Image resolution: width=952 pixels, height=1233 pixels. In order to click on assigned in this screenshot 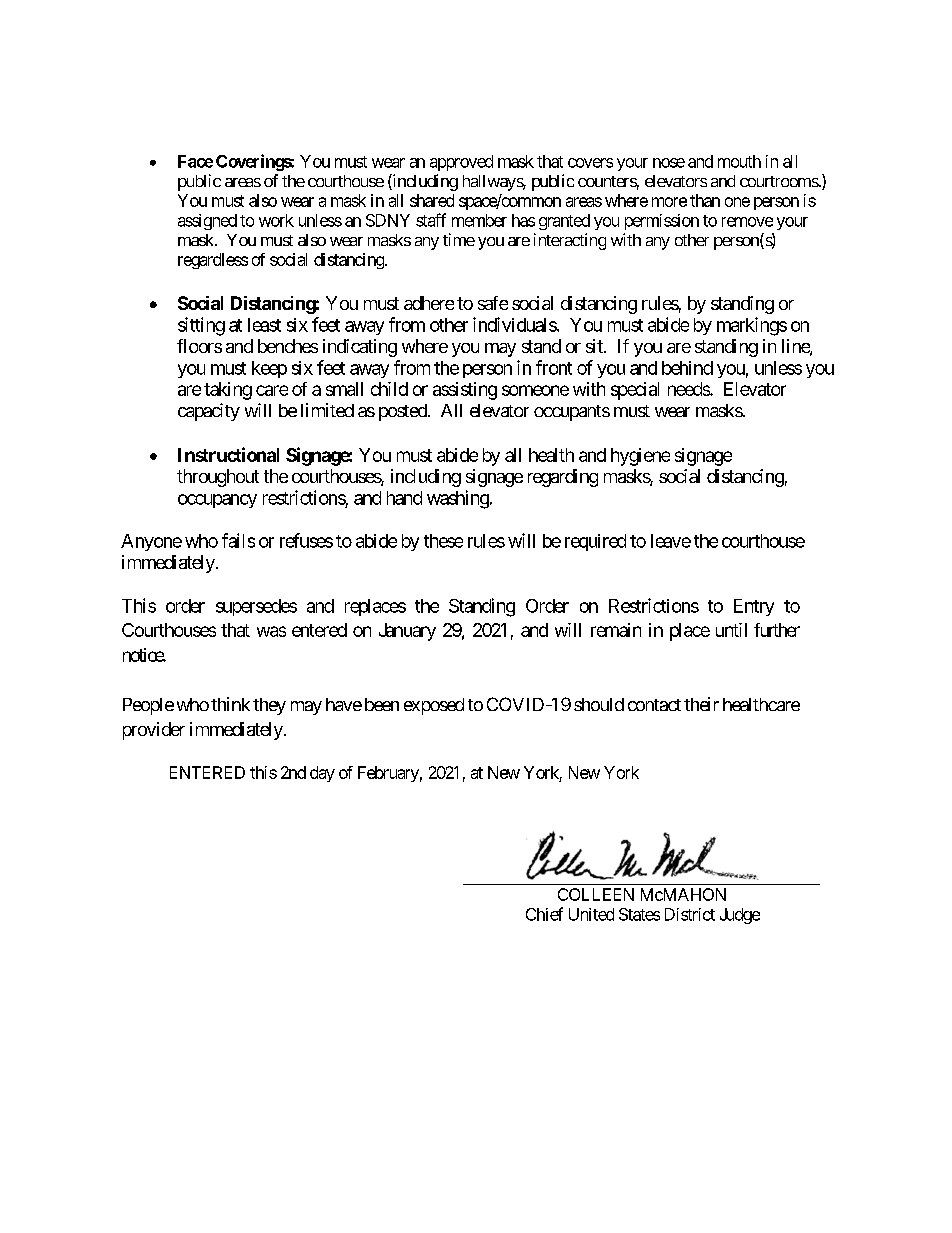, I will do `click(207, 222)`.
